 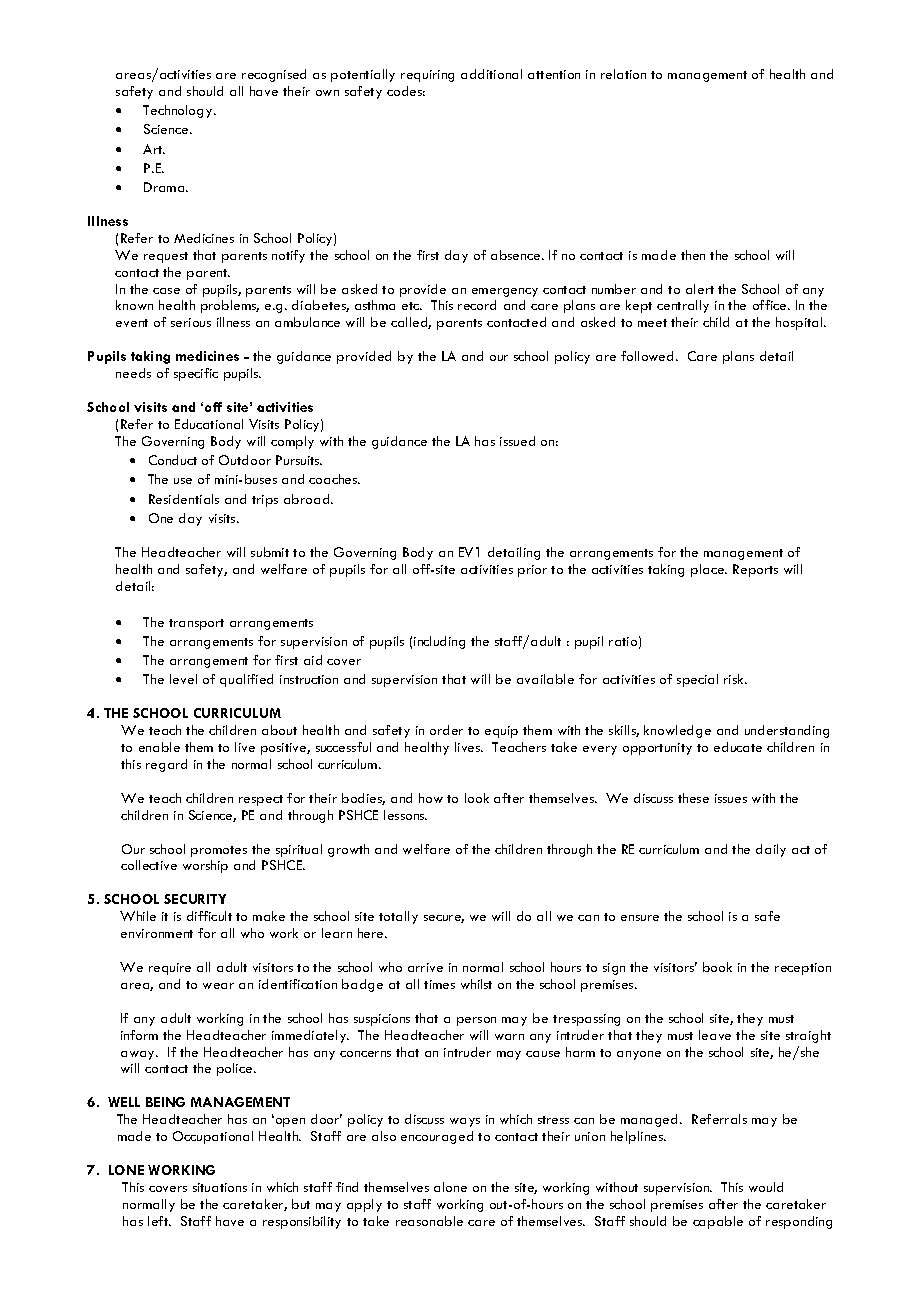 What do you see at coordinates (429, 1221) in the page?
I see `reasonable` at bounding box center [429, 1221].
